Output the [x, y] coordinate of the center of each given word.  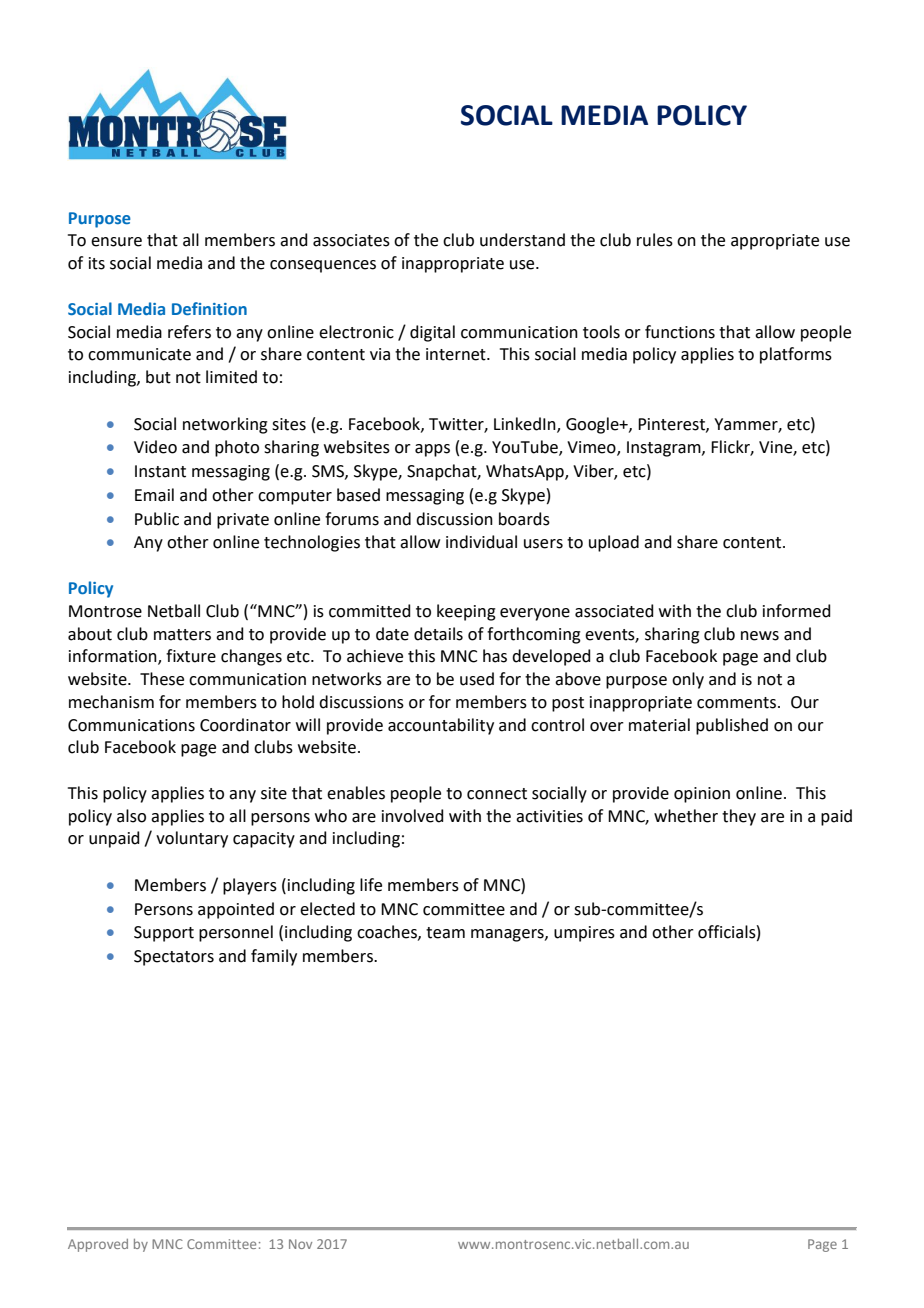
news [760, 636]
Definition [209, 308]
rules [655, 240]
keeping [466, 612]
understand [522, 240]
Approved [98, 1245]
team [445, 933]
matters [182, 635]
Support [164, 934]
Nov [300, 1244]
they [739, 817]
